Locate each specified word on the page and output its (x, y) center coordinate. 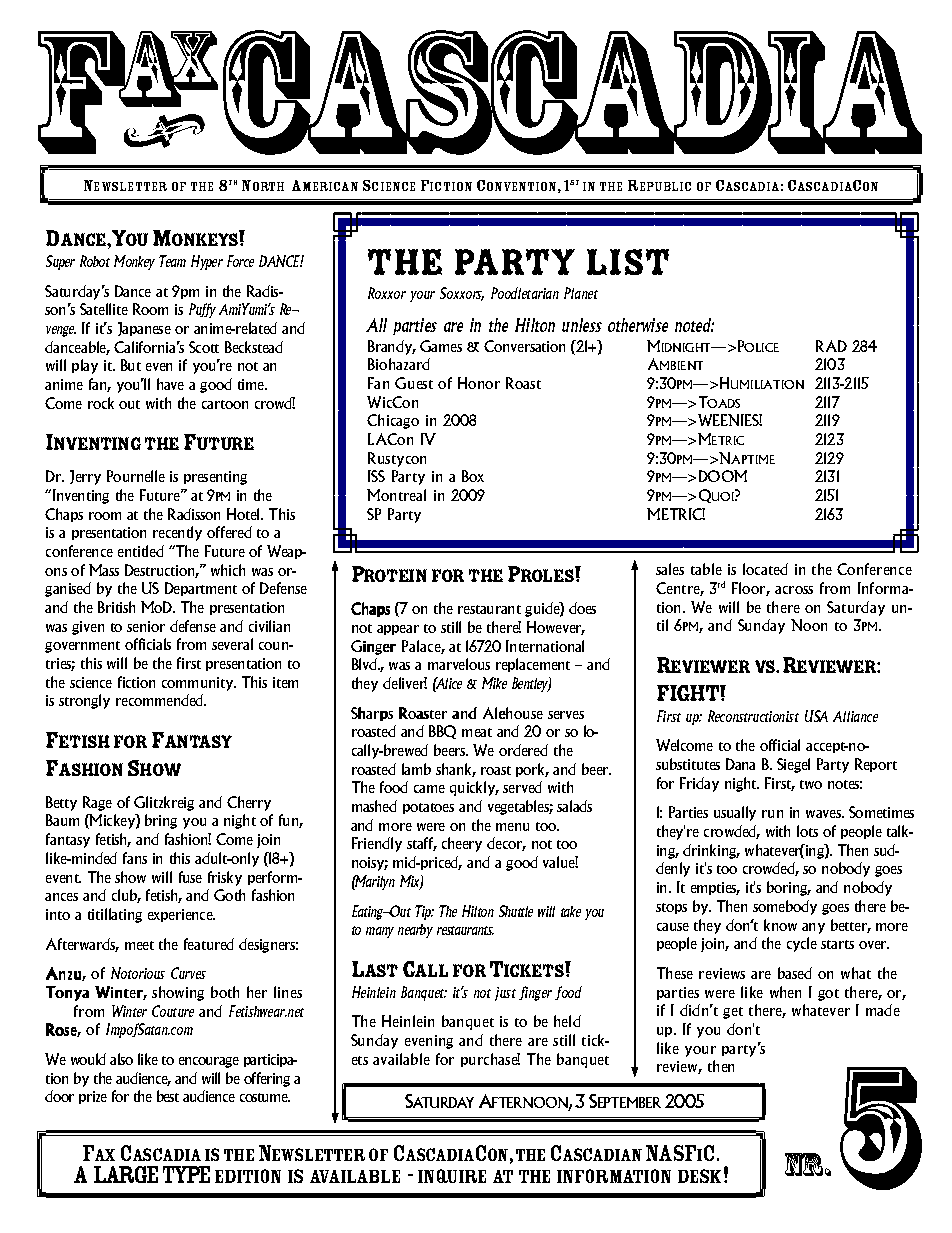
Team (172, 261)
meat (477, 732)
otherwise (638, 325)
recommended (160, 700)
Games (441, 346)
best (168, 1096)
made (883, 1010)
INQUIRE (452, 1176)
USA (816, 716)
